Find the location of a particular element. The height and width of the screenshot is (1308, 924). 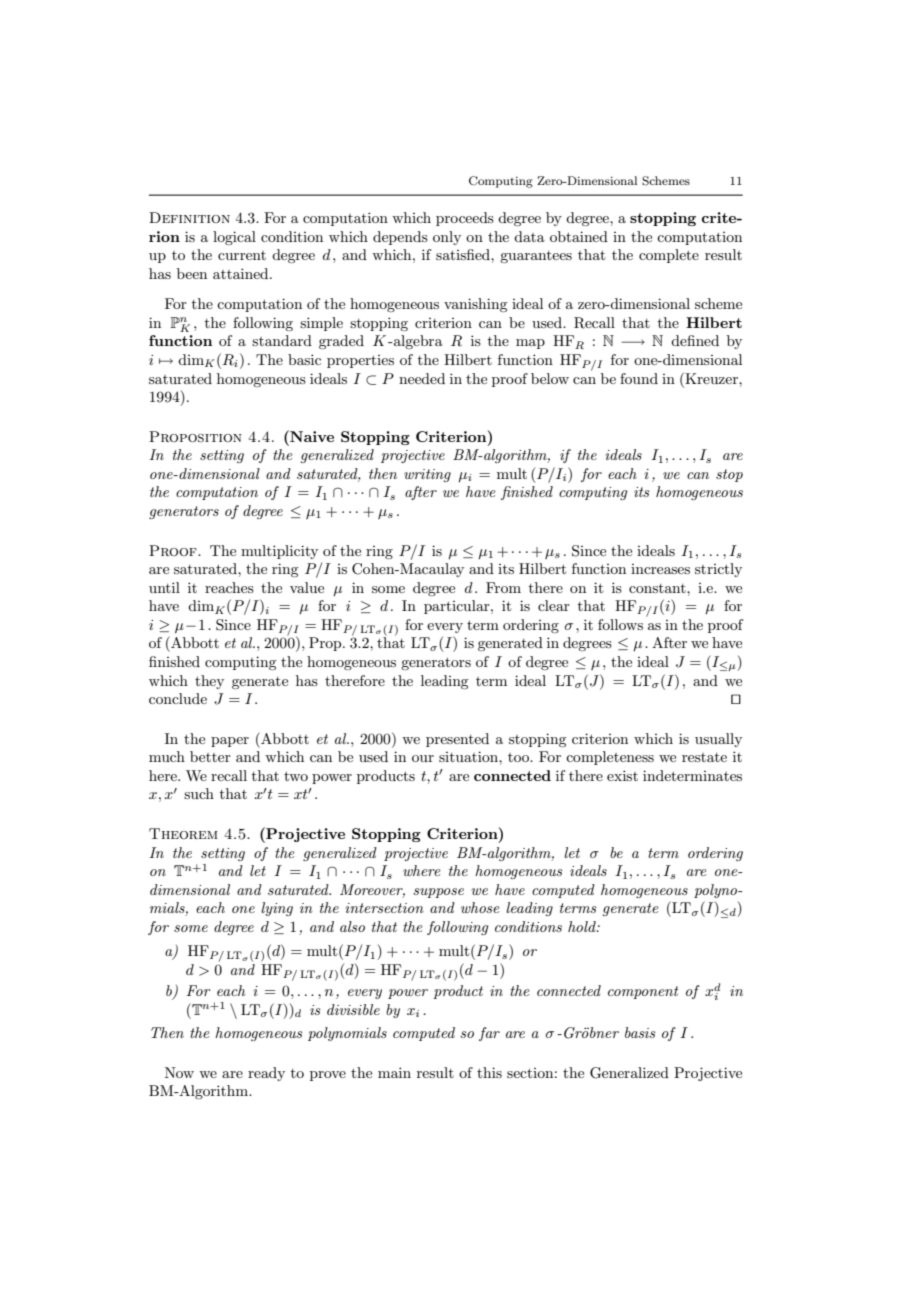

far is located at coordinates (489, 1034).
